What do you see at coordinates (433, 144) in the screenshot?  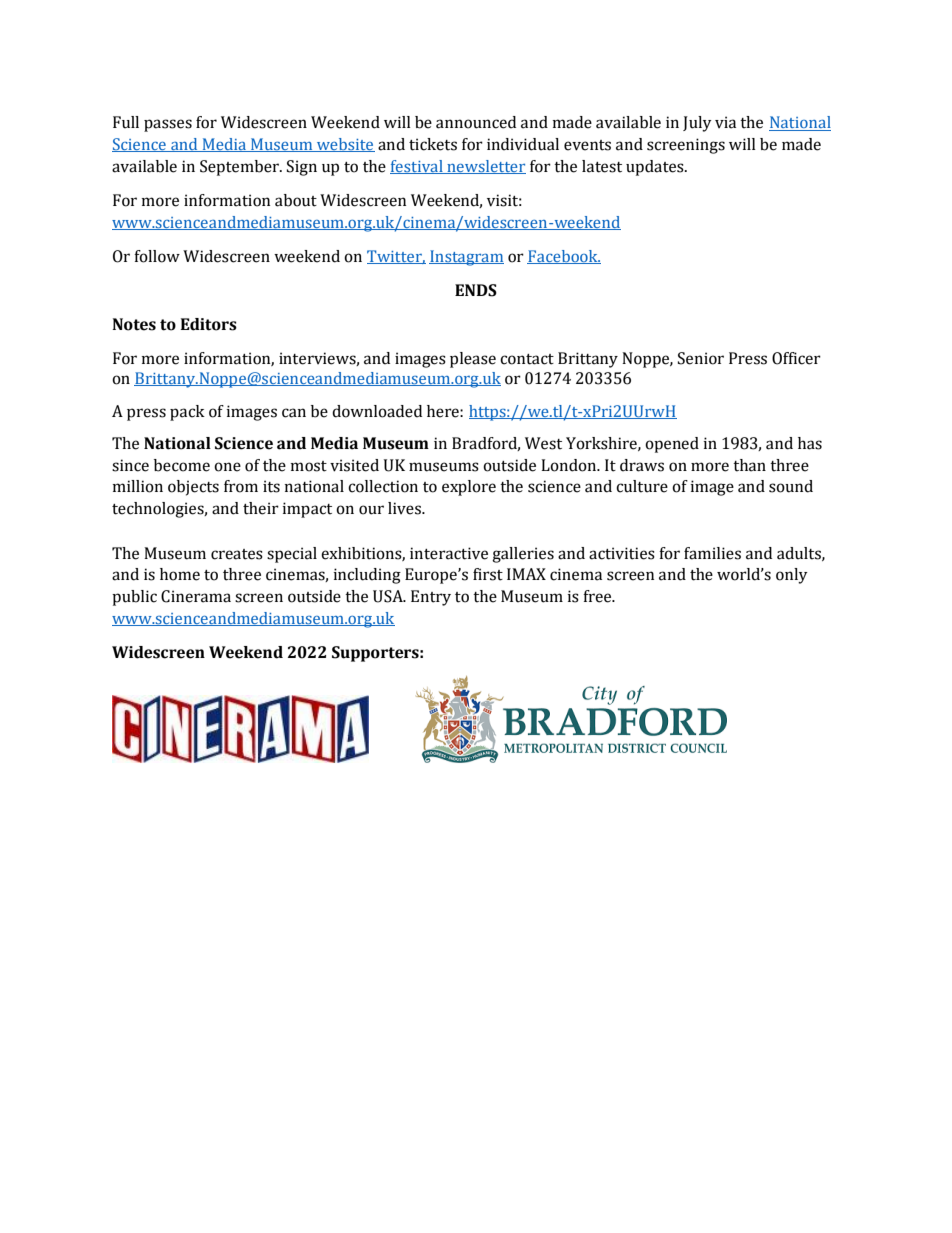 I see `tickets` at bounding box center [433, 144].
